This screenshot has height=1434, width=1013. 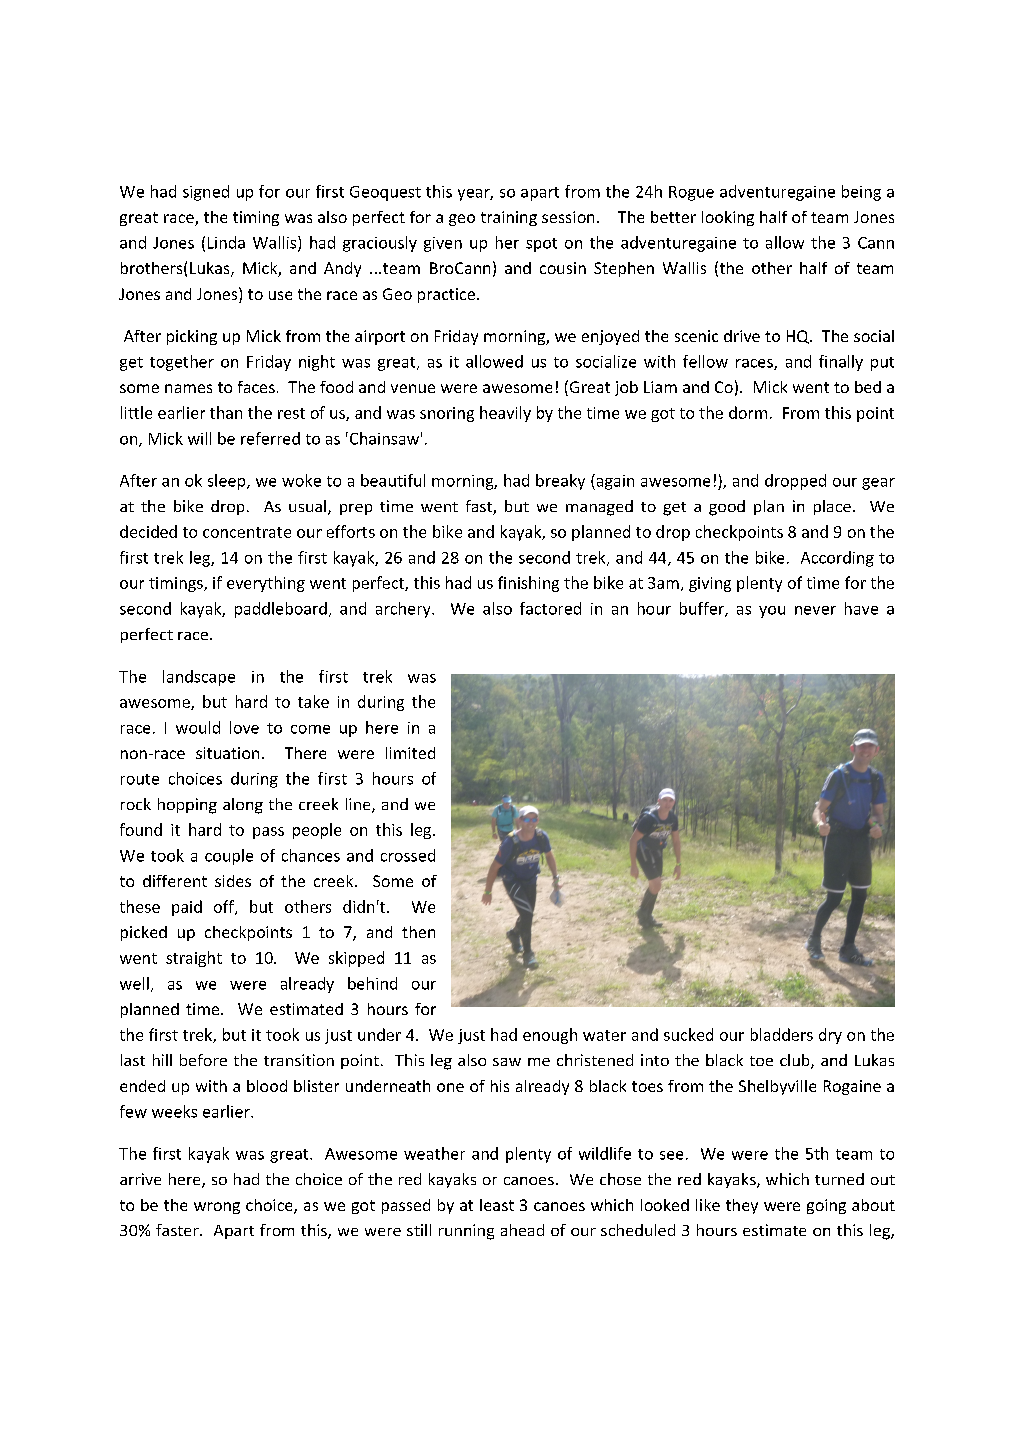 I want to click on love, so click(x=244, y=727).
